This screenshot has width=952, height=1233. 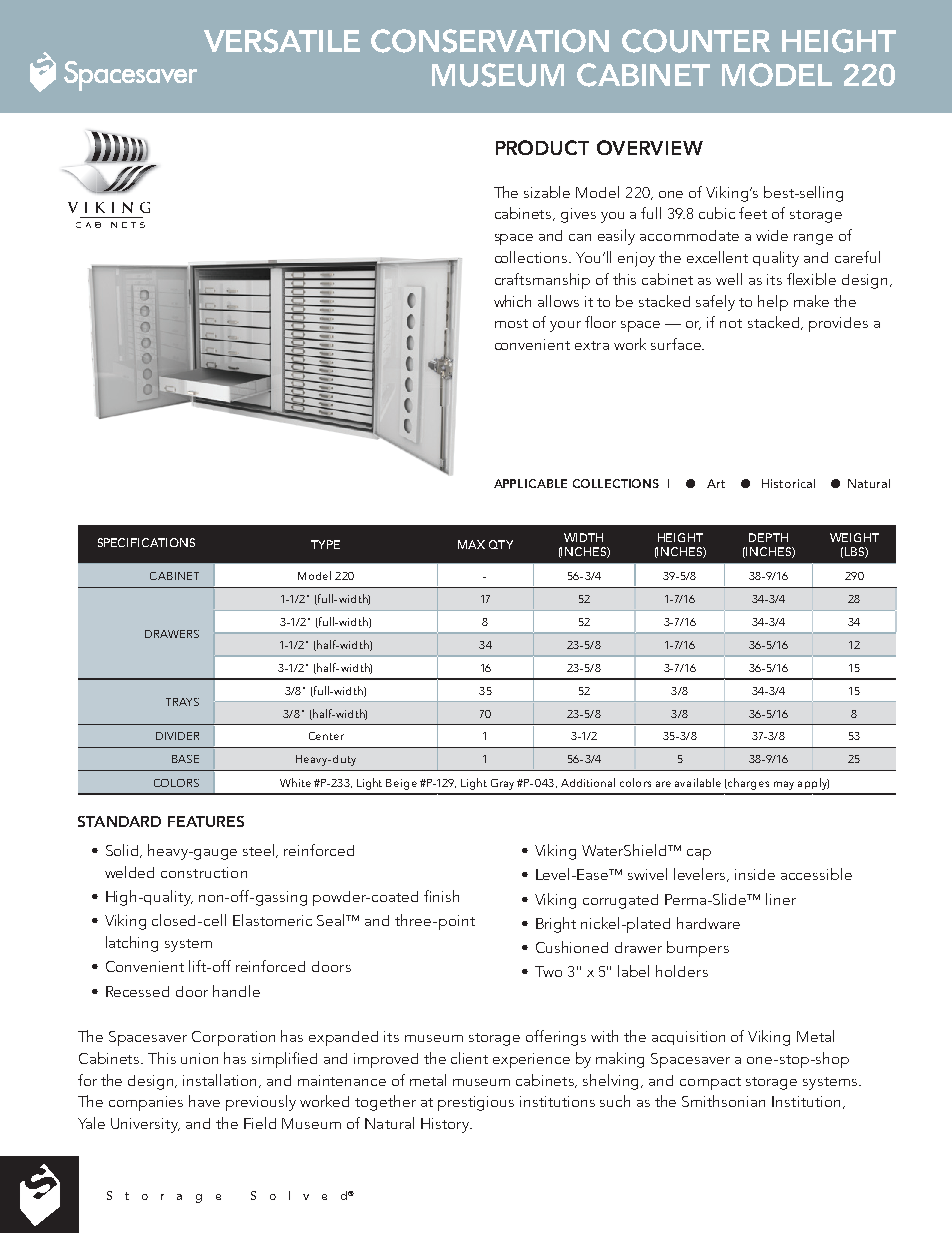 I want to click on VERSATILE, so click(x=282, y=41).
